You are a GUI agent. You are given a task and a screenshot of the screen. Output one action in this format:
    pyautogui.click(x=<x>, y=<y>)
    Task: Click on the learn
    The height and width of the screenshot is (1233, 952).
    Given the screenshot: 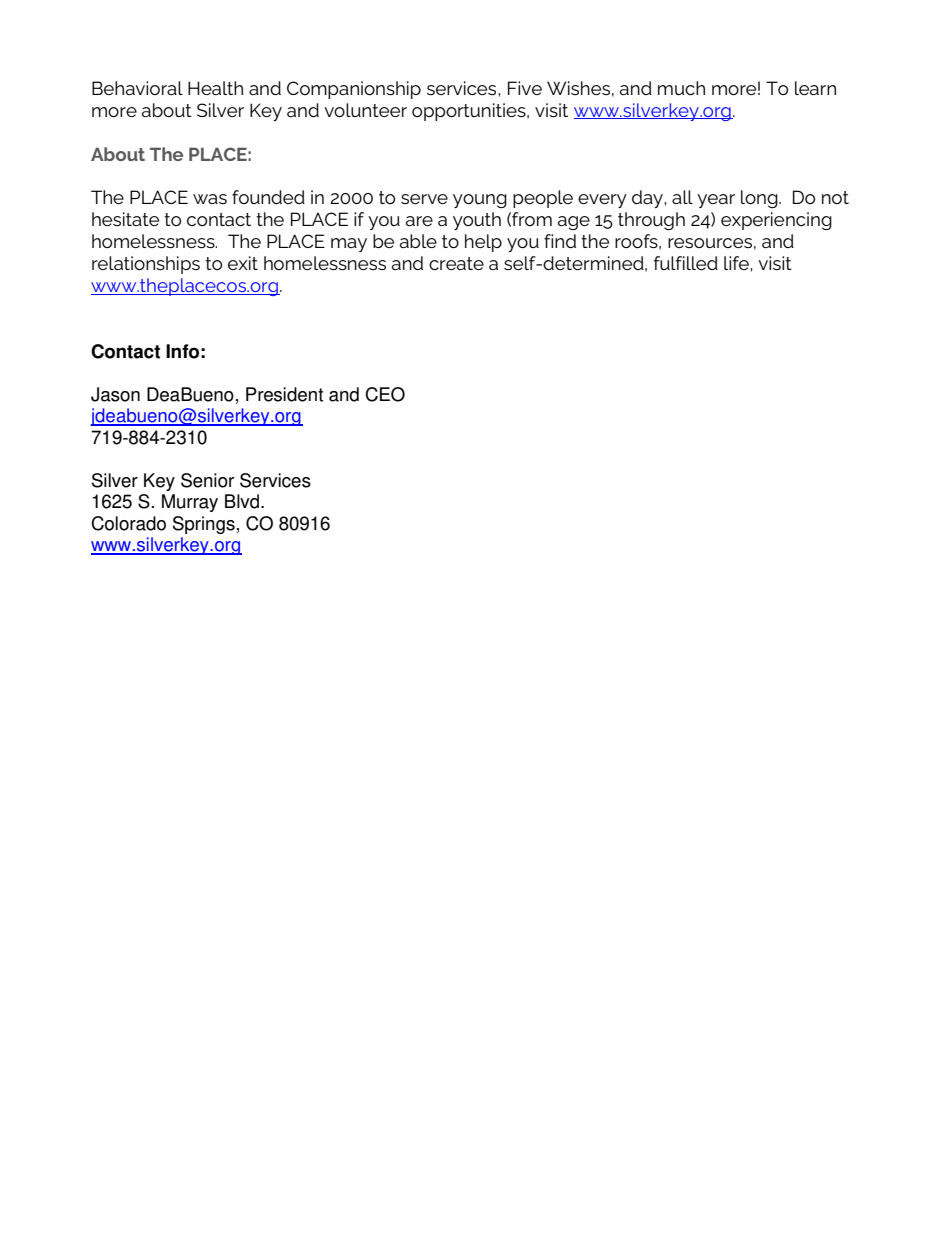 What is the action you would take?
    pyautogui.click(x=815, y=88)
